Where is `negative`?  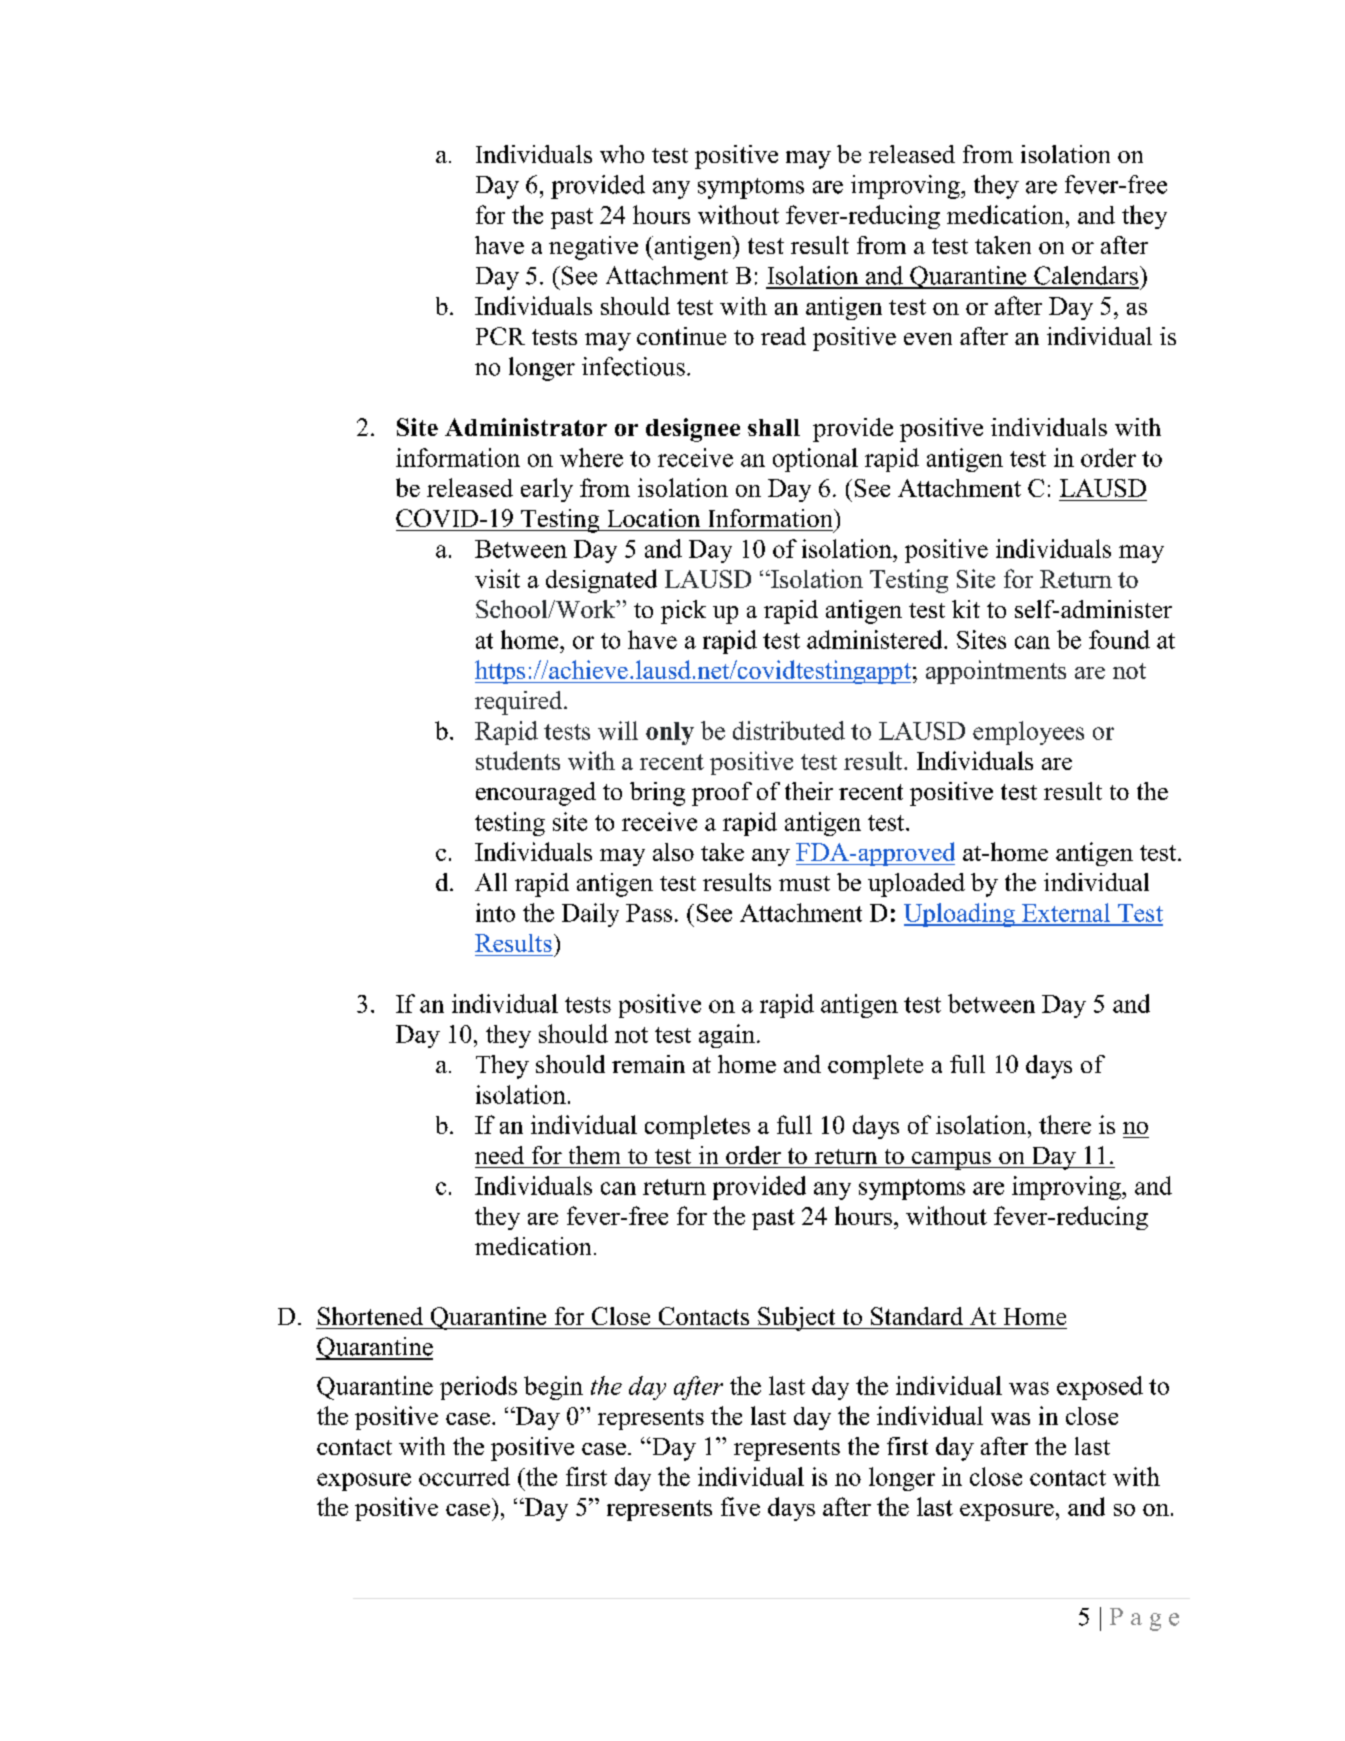 negative is located at coordinates (593, 248).
